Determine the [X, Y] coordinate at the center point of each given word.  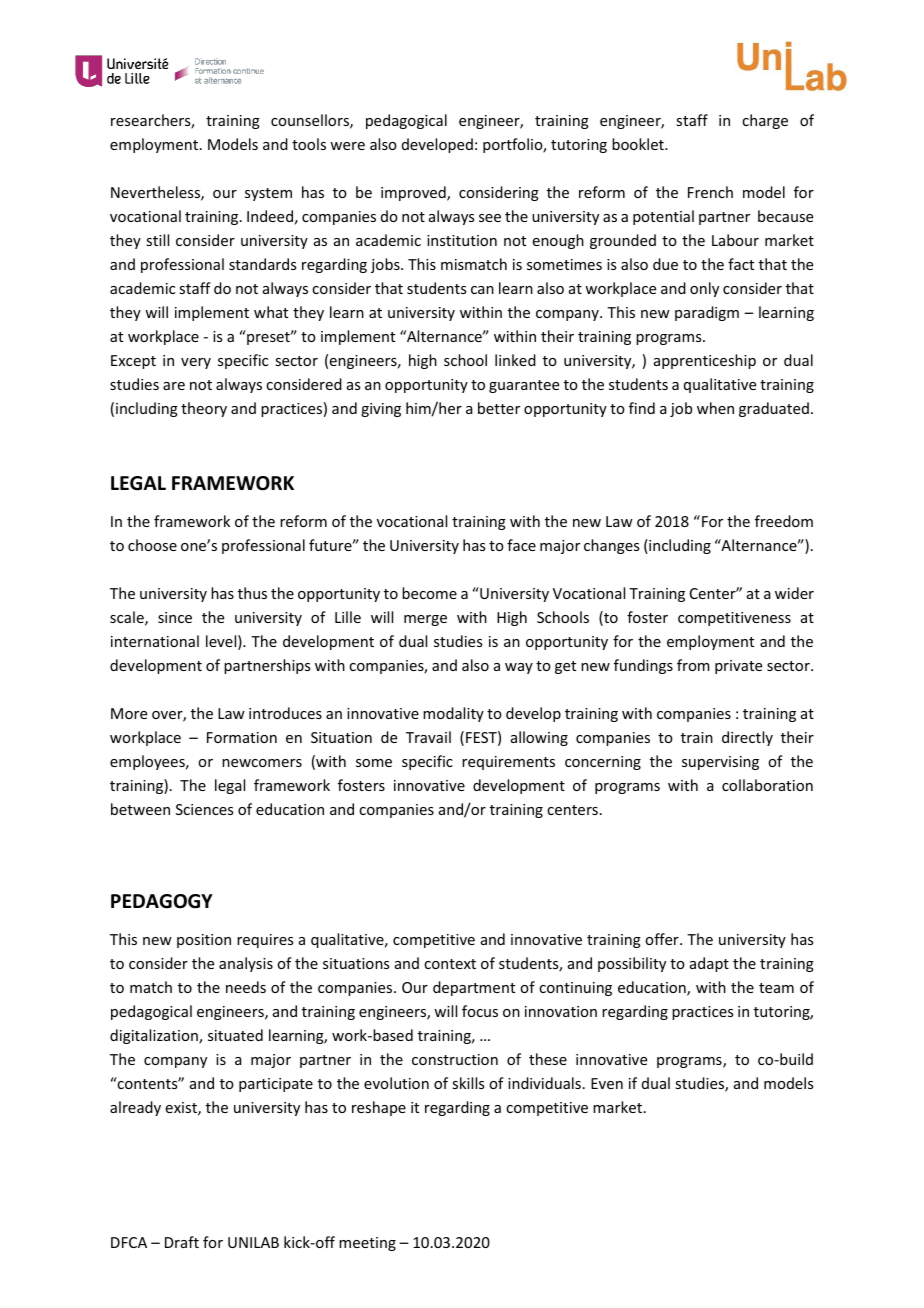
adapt [709, 964]
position [204, 941]
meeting [367, 1244]
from [693, 665]
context [450, 964]
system [268, 194]
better [499, 408]
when [715, 408]
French [710, 192]
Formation [242, 737]
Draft [182, 1242]
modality [453, 714]
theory [204, 409]
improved [414, 193]
